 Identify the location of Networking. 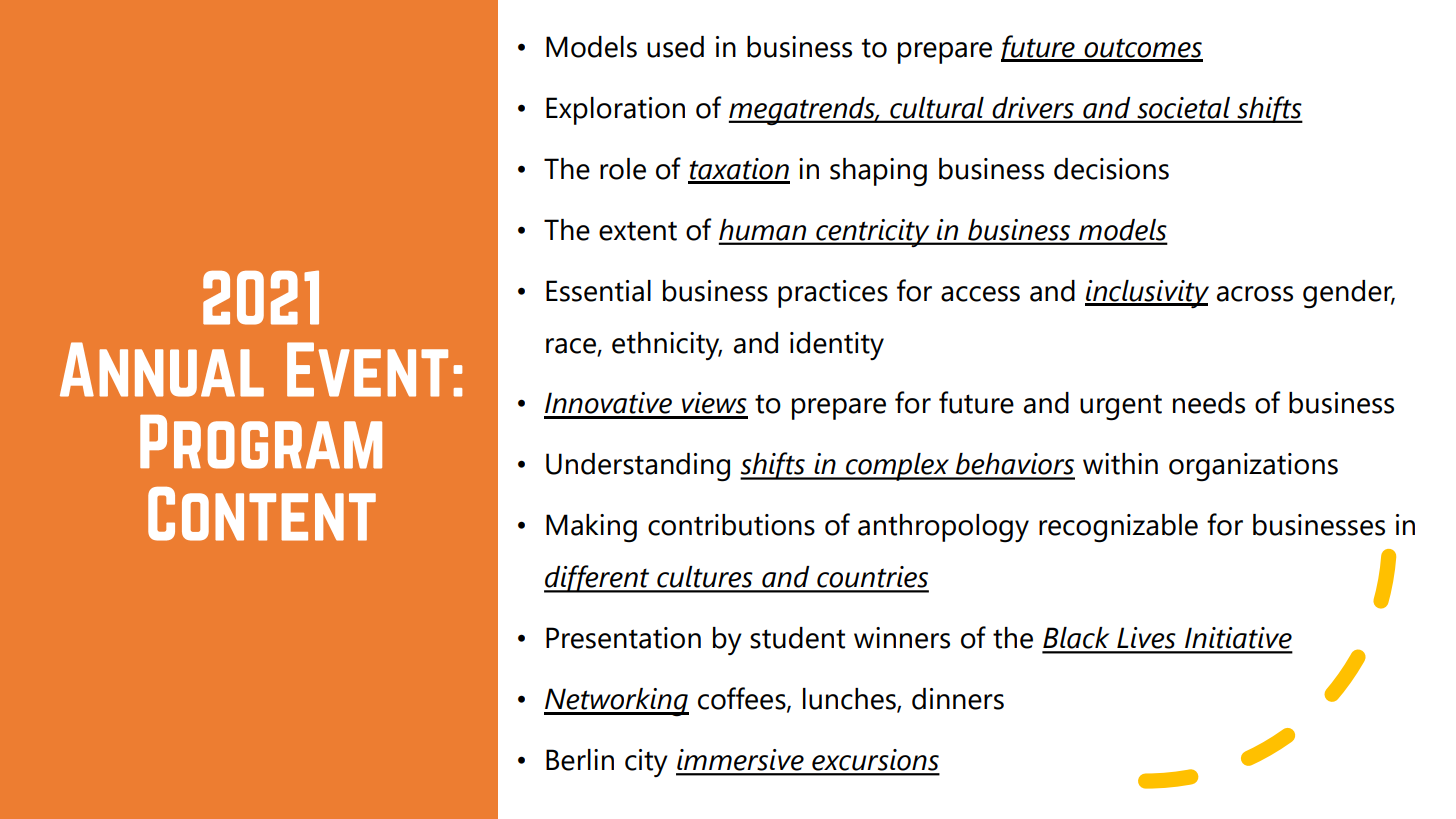
(616, 702).
